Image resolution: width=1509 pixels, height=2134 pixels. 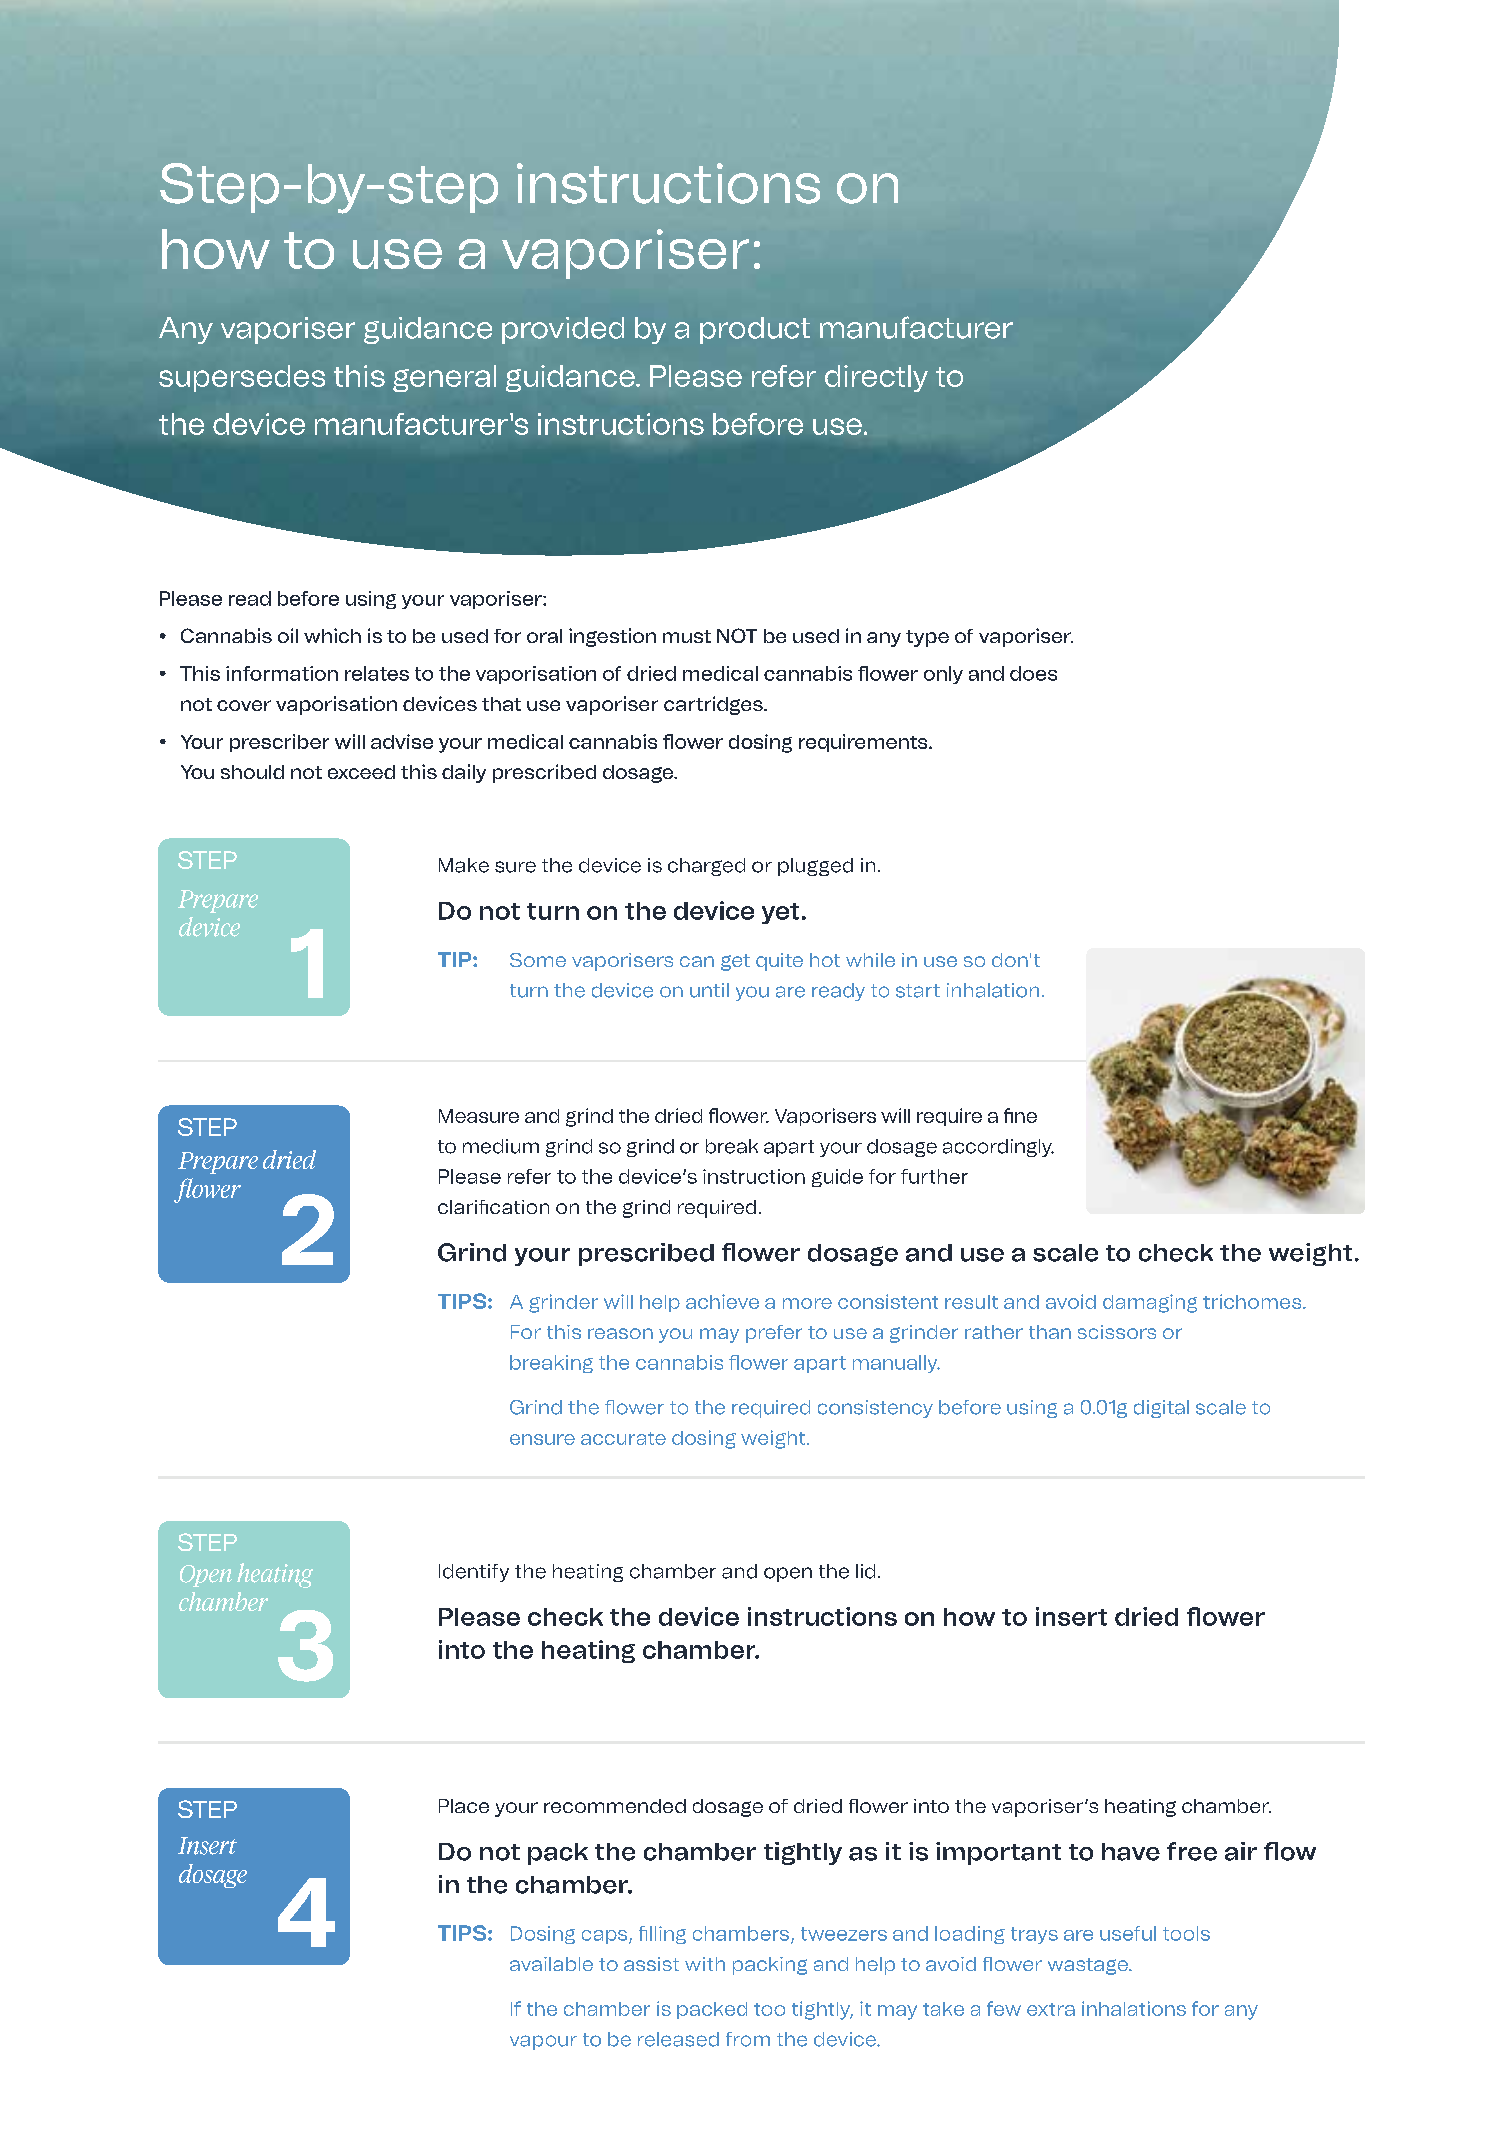 I want to click on does, so click(x=1033, y=673).
